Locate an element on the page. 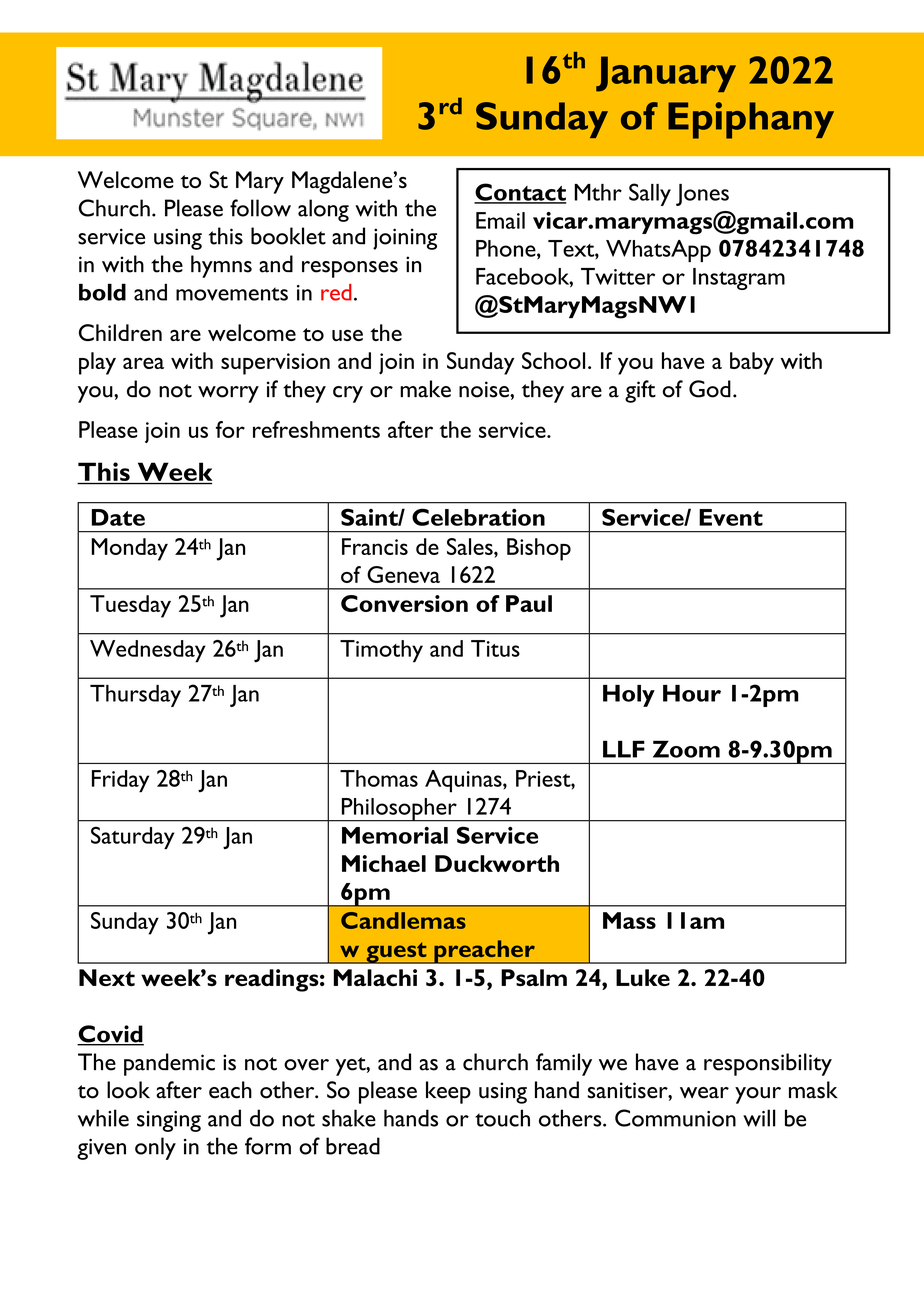 The width and height of the page is (924, 1308). singing is located at coordinates (169, 1121).
